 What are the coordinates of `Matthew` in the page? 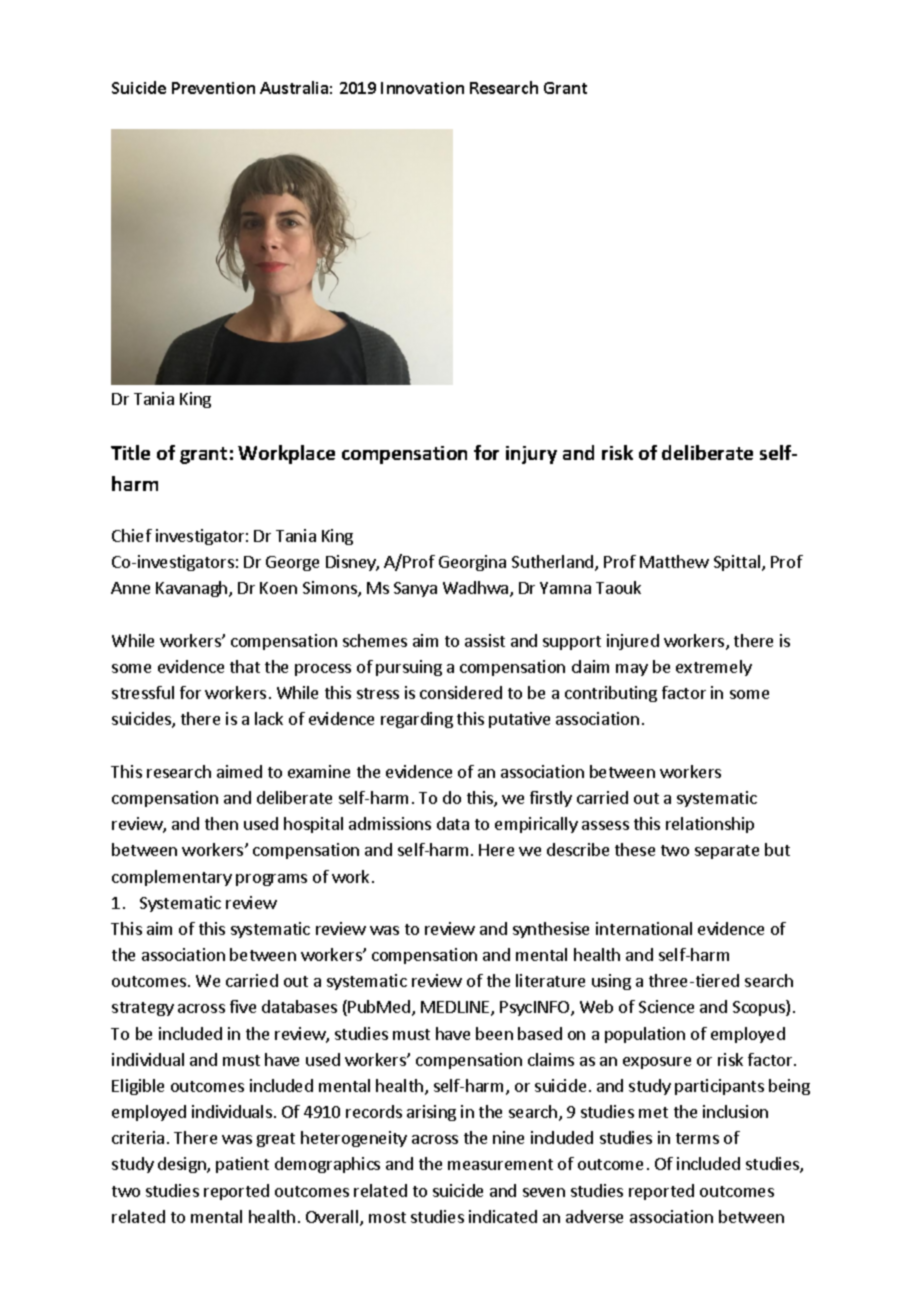 It's located at (674, 561).
